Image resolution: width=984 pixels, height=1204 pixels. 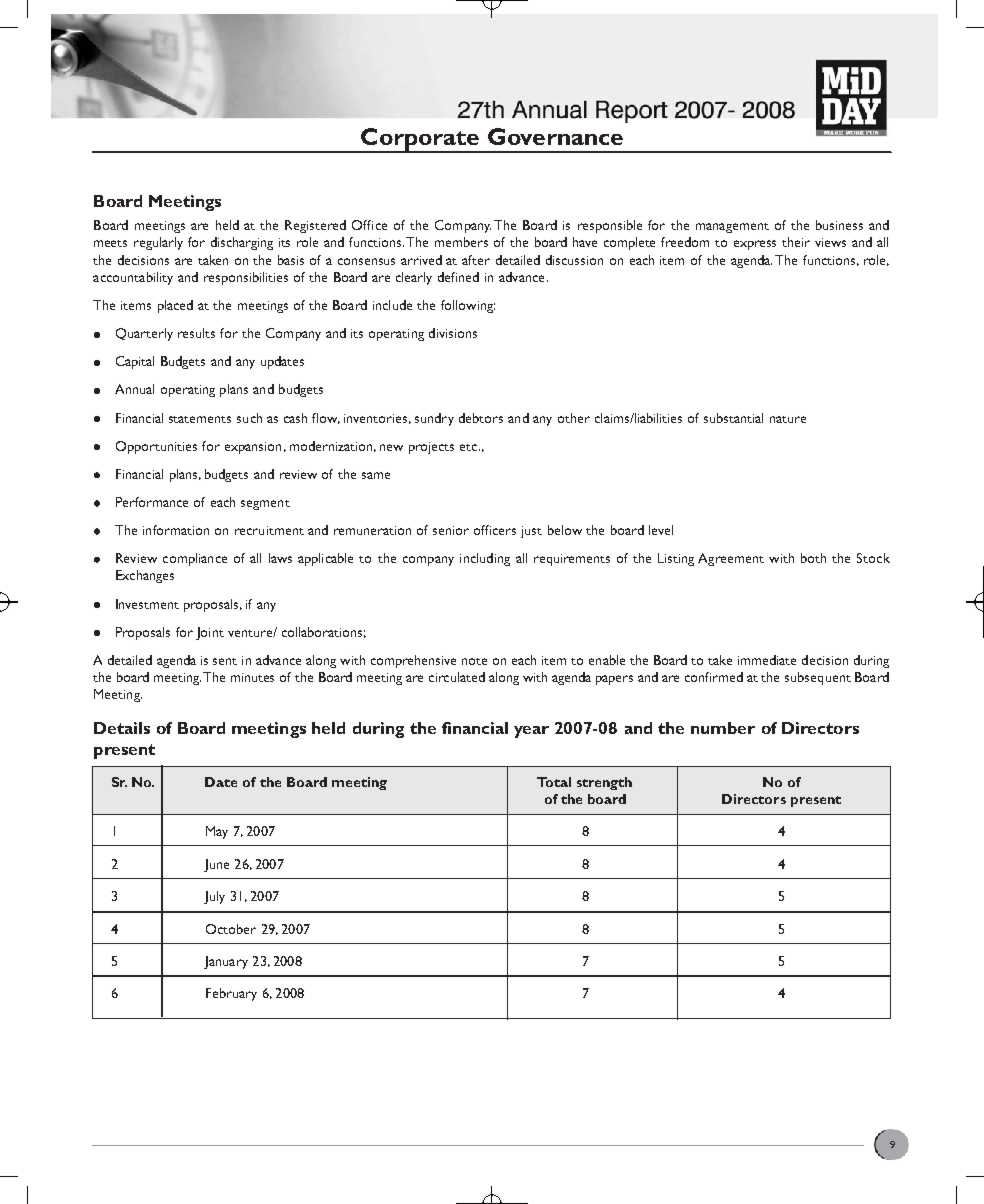 I want to click on divisions, so click(x=453, y=333).
